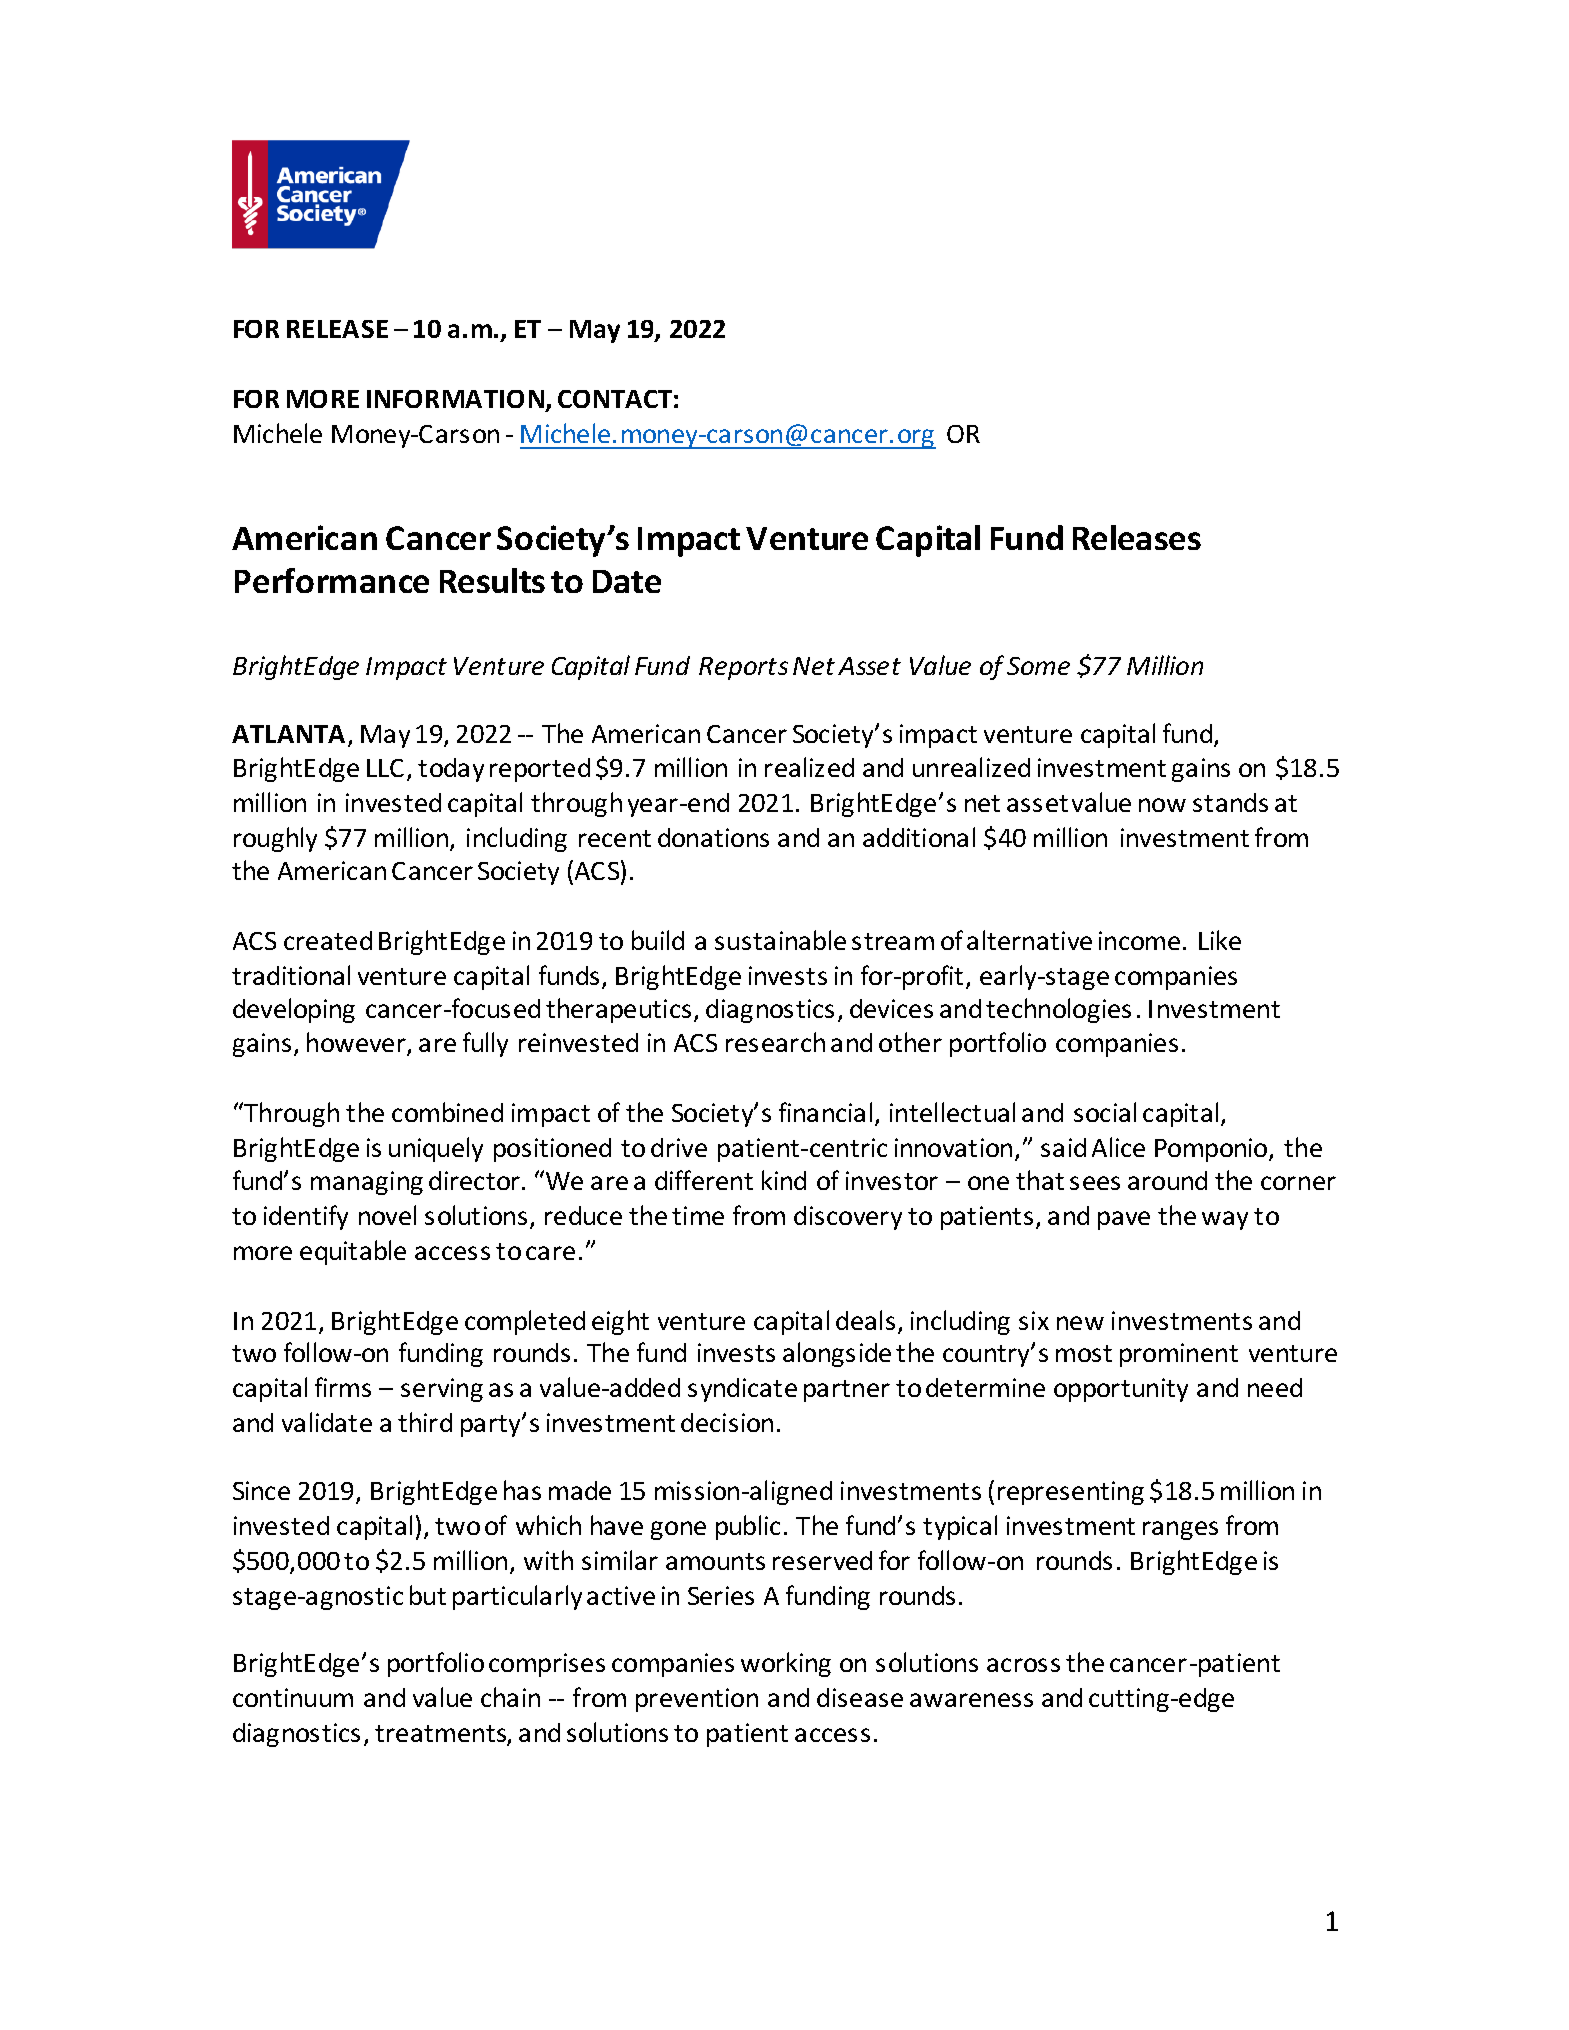 Image resolution: width=1569 pixels, height=2030 pixels. Describe the element at coordinates (1167, 1180) in the screenshot. I see `around` at that location.
